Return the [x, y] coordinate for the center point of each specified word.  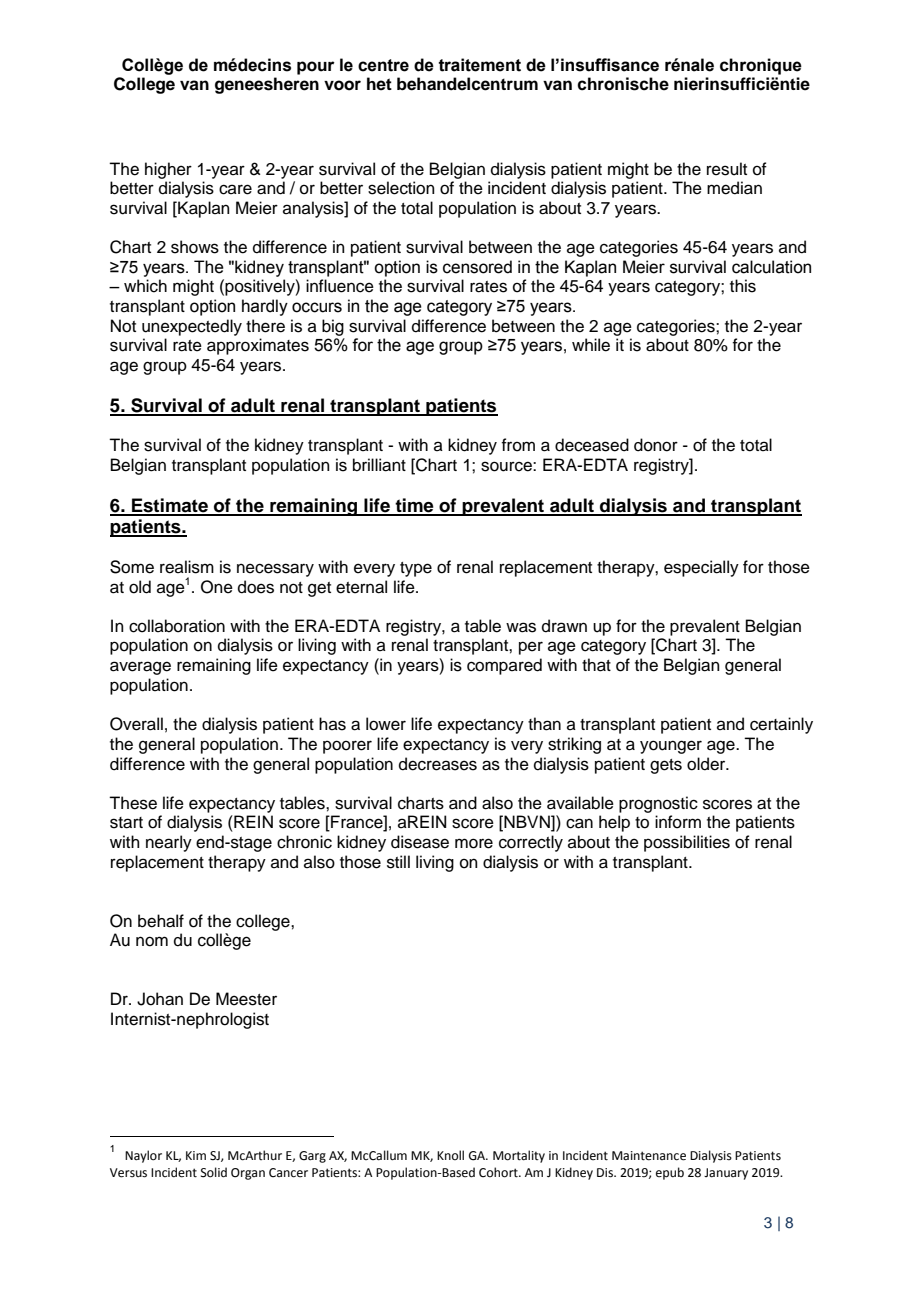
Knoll [450, 1155]
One [217, 587]
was [521, 627]
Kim [196, 1155]
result [727, 169]
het [379, 84]
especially [701, 568]
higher [168, 170]
